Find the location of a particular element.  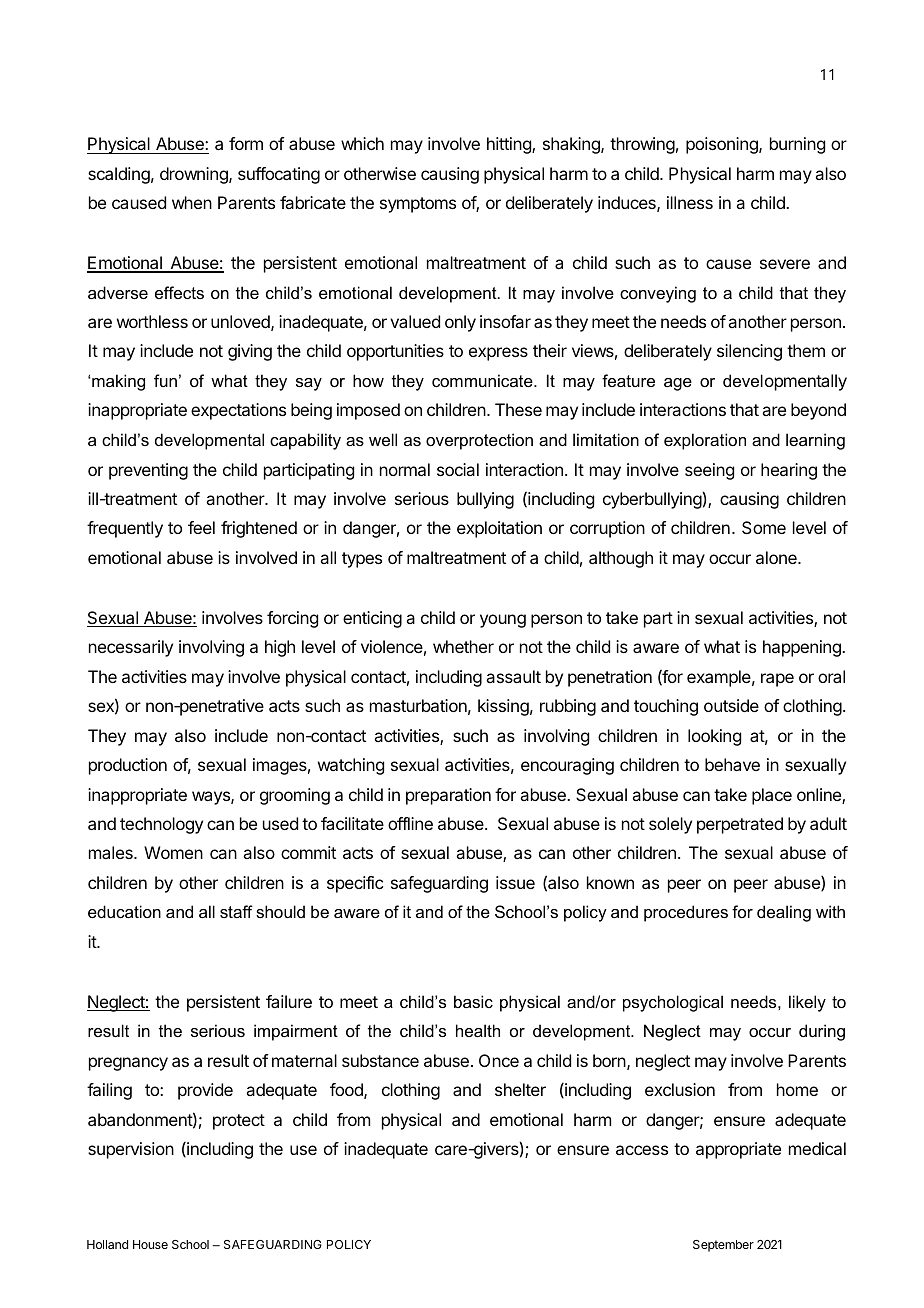

feel is located at coordinates (201, 527).
